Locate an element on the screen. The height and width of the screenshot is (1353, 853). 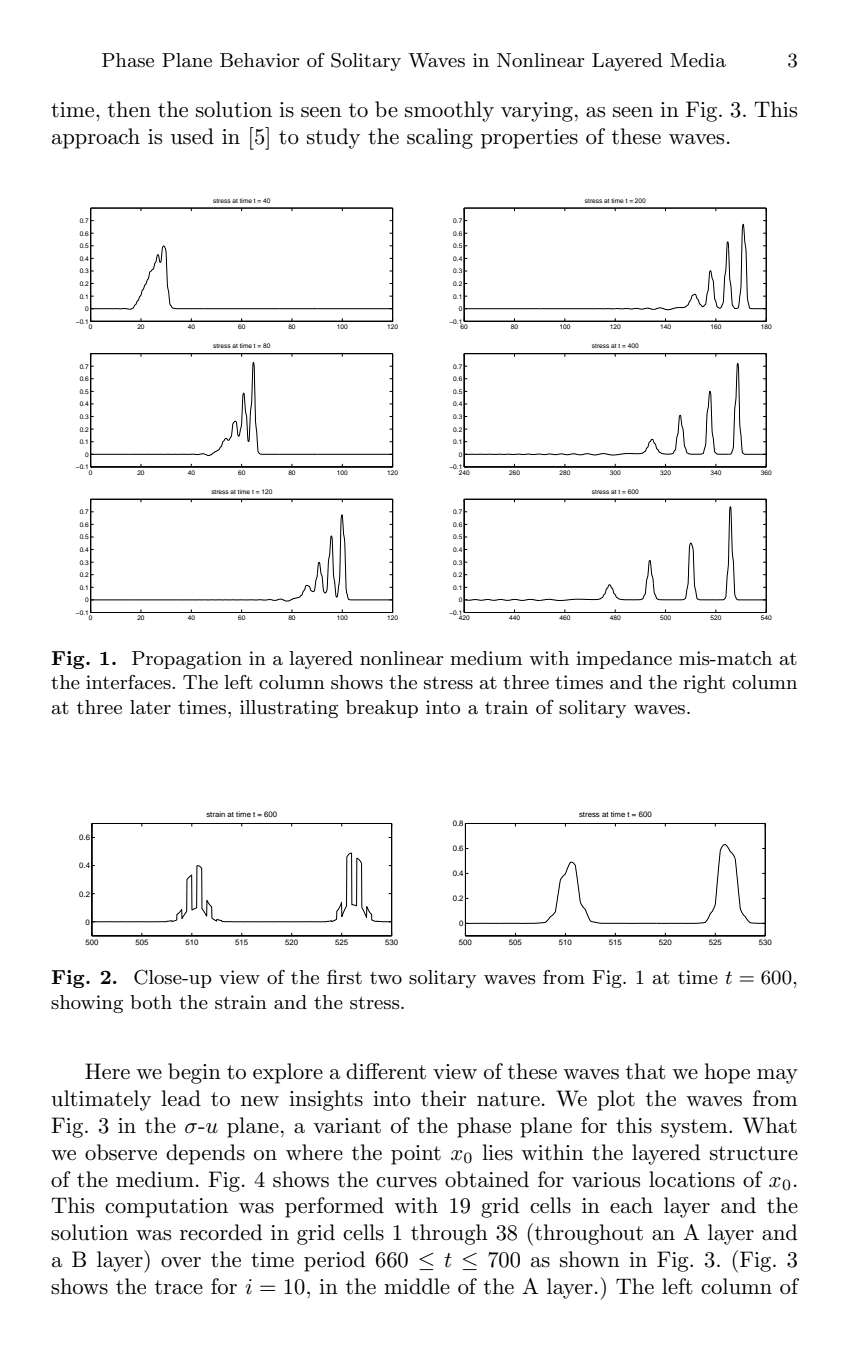
two is located at coordinates (386, 978).
